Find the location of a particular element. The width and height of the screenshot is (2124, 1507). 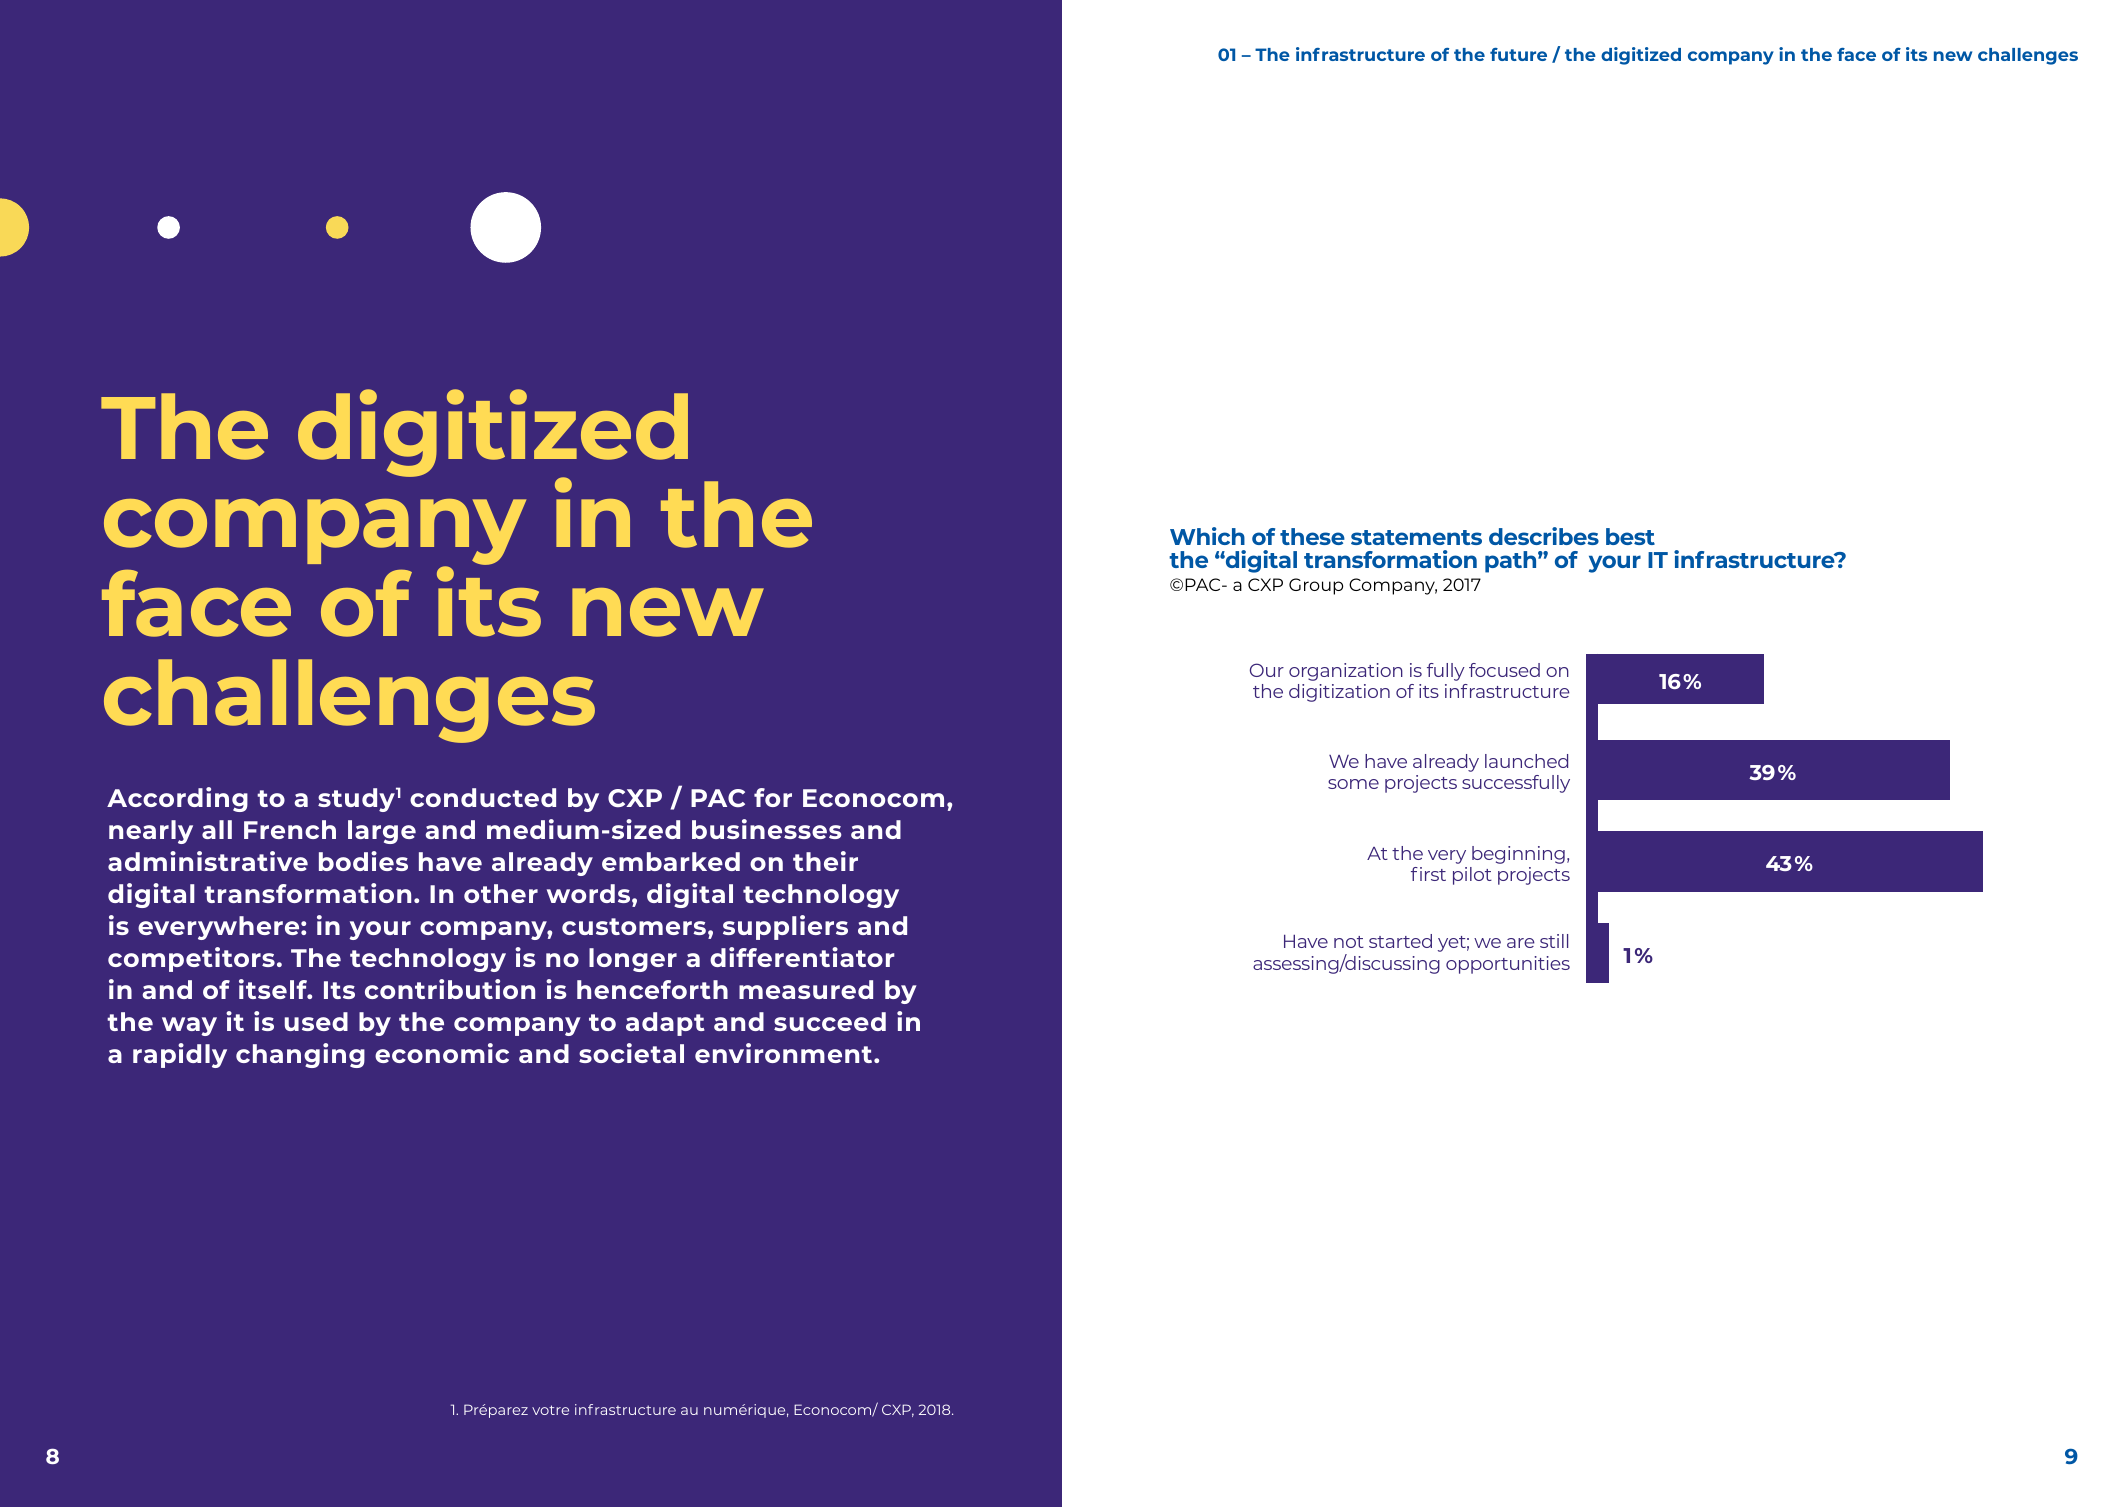

Which is located at coordinates (1207, 536).
